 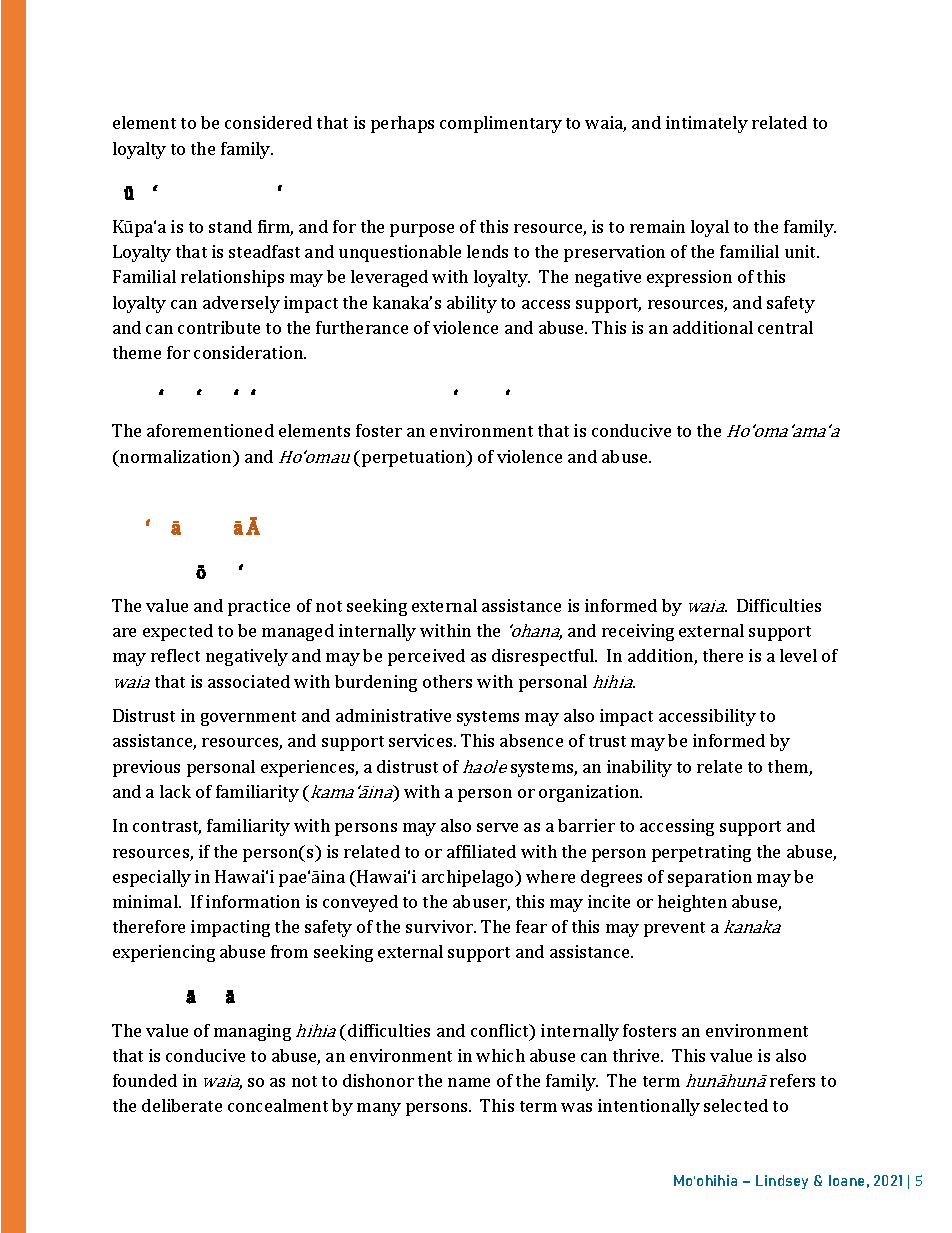 What do you see at coordinates (175, 655) in the screenshot?
I see `reflect` at bounding box center [175, 655].
